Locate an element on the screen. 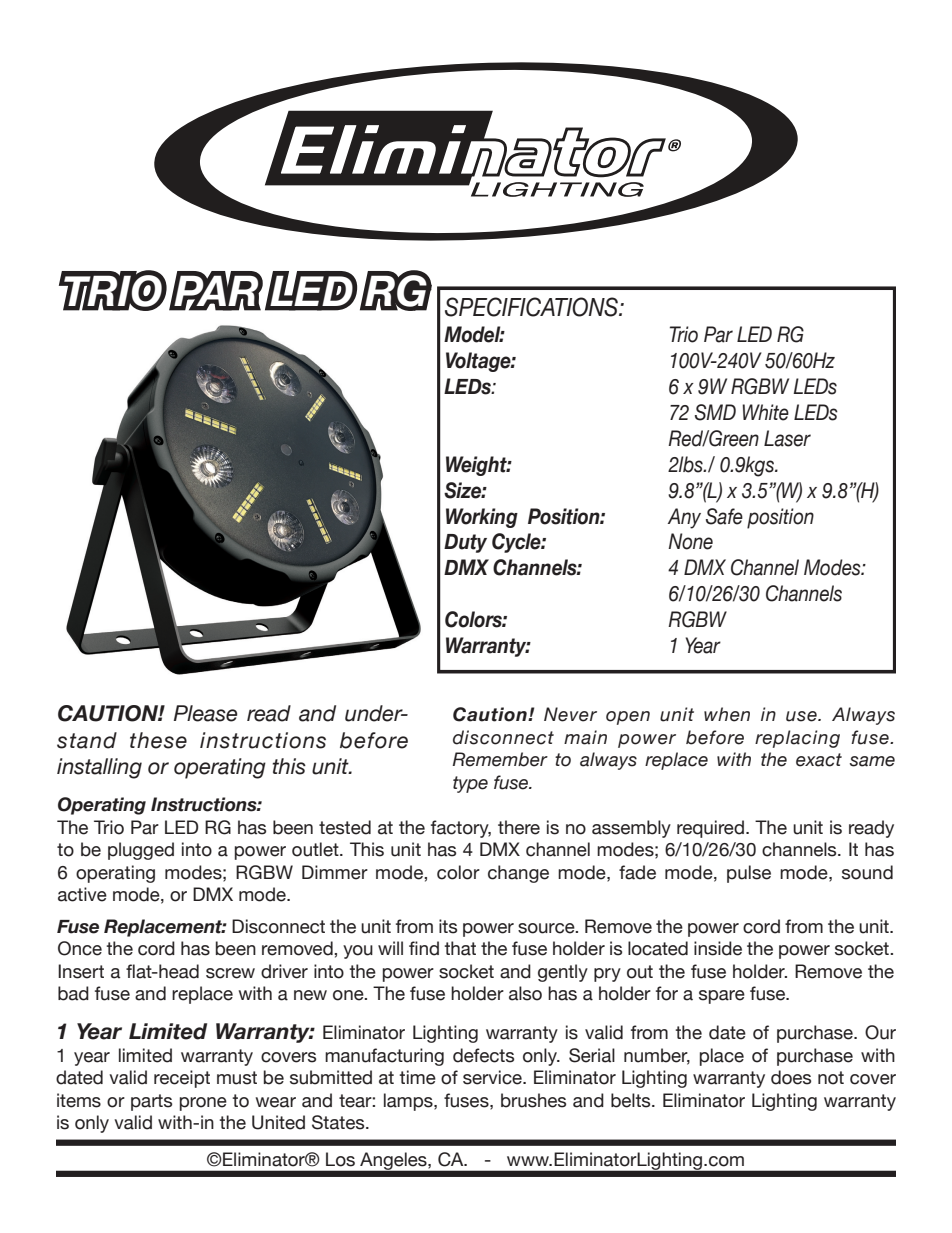 The width and height of the screenshot is (952, 1233). SMD is located at coordinates (715, 412).
